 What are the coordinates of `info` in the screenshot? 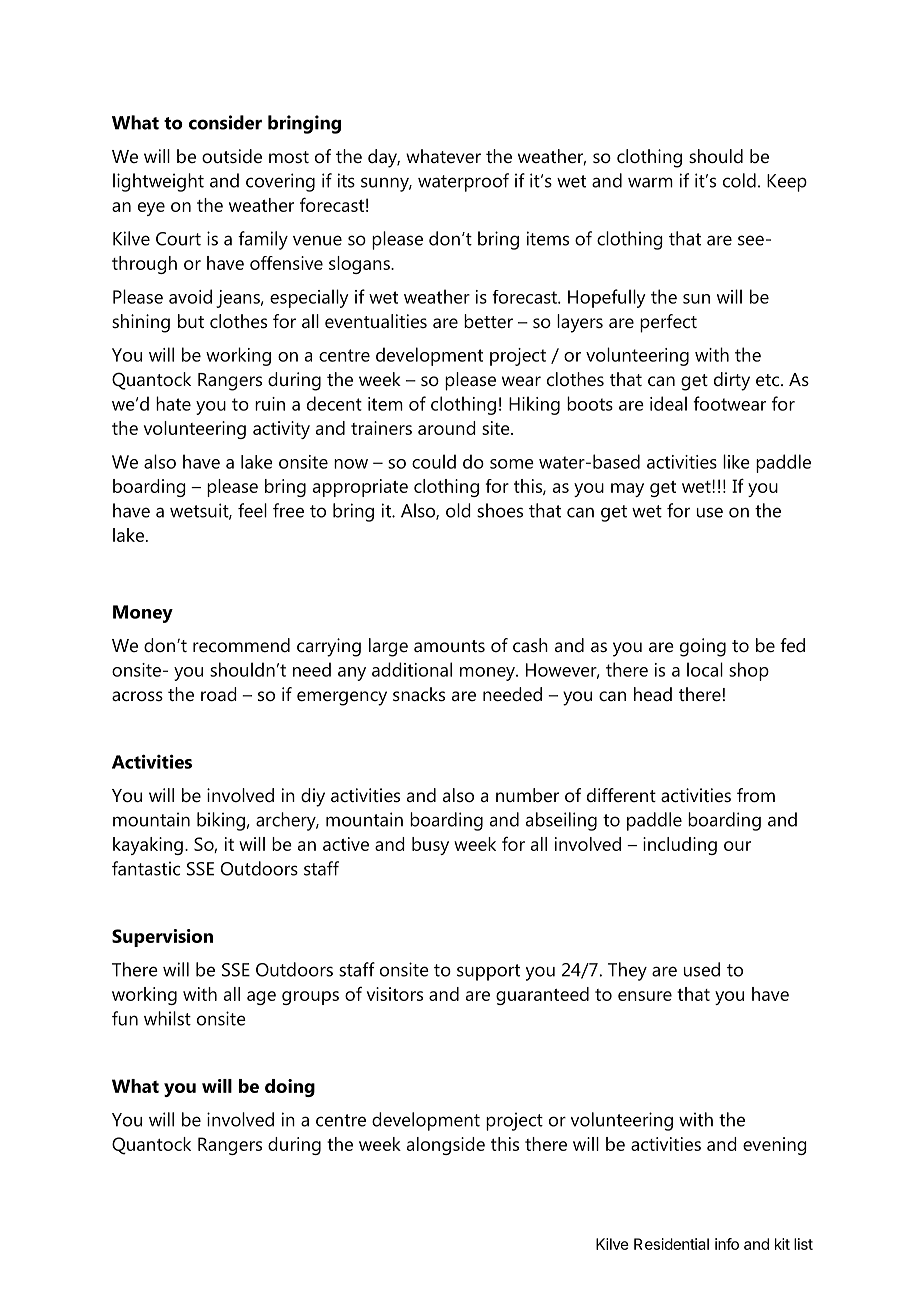 It's located at (727, 1244).
